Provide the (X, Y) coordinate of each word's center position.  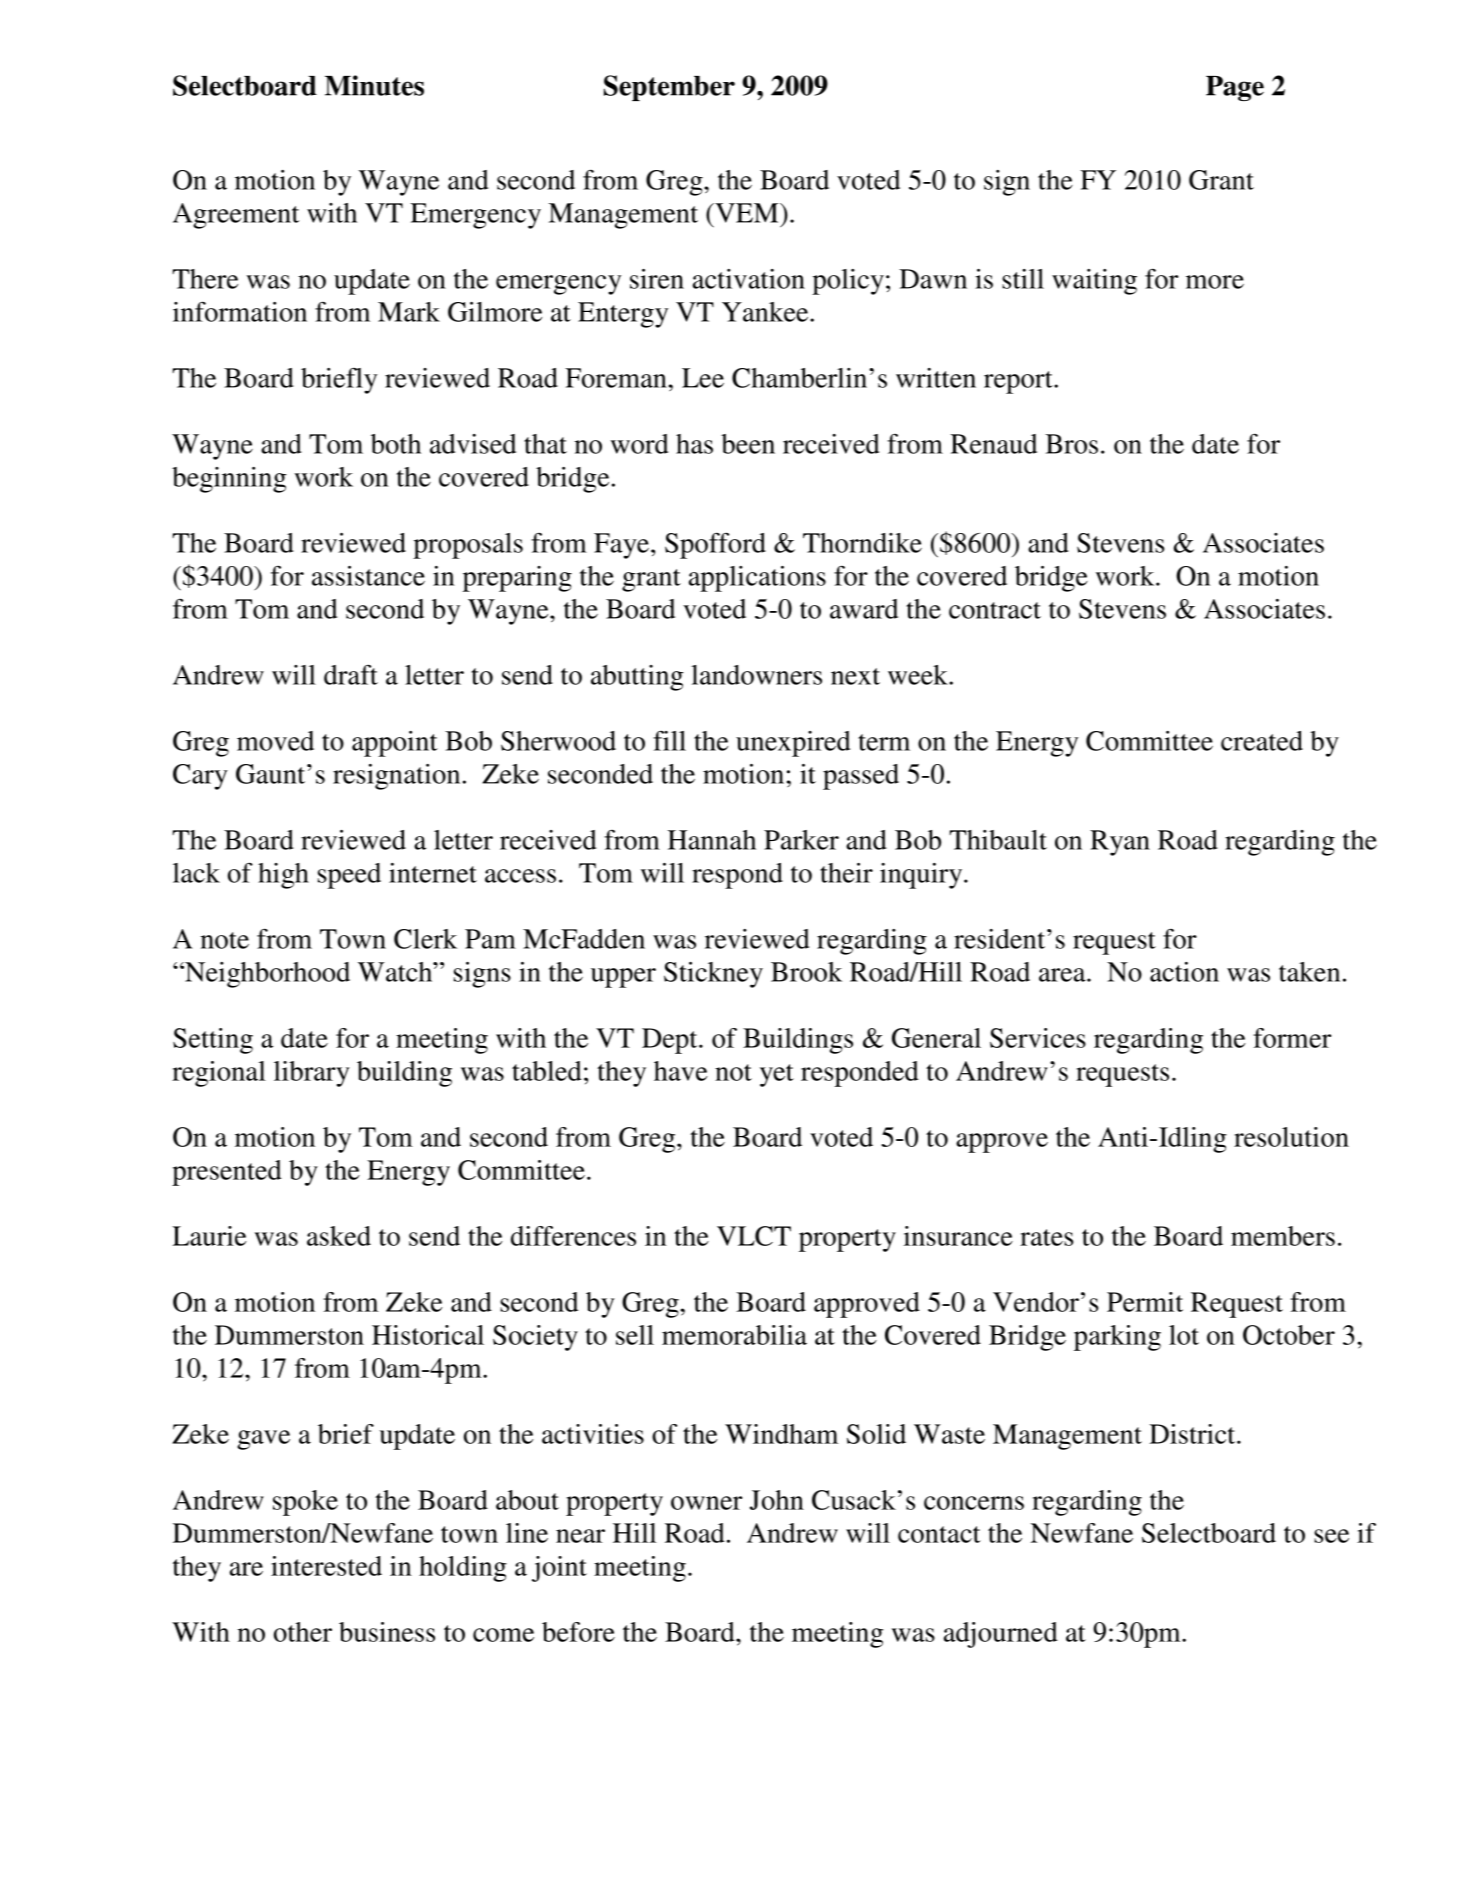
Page (1235, 88)
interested (326, 1566)
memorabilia (734, 1335)
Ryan (1120, 843)
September (669, 88)
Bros (1071, 444)
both (396, 444)
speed (349, 876)
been (748, 444)
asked (339, 1236)
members (1283, 1236)
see (1331, 1536)
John (777, 1500)
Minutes (374, 85)
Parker (801, 840)
